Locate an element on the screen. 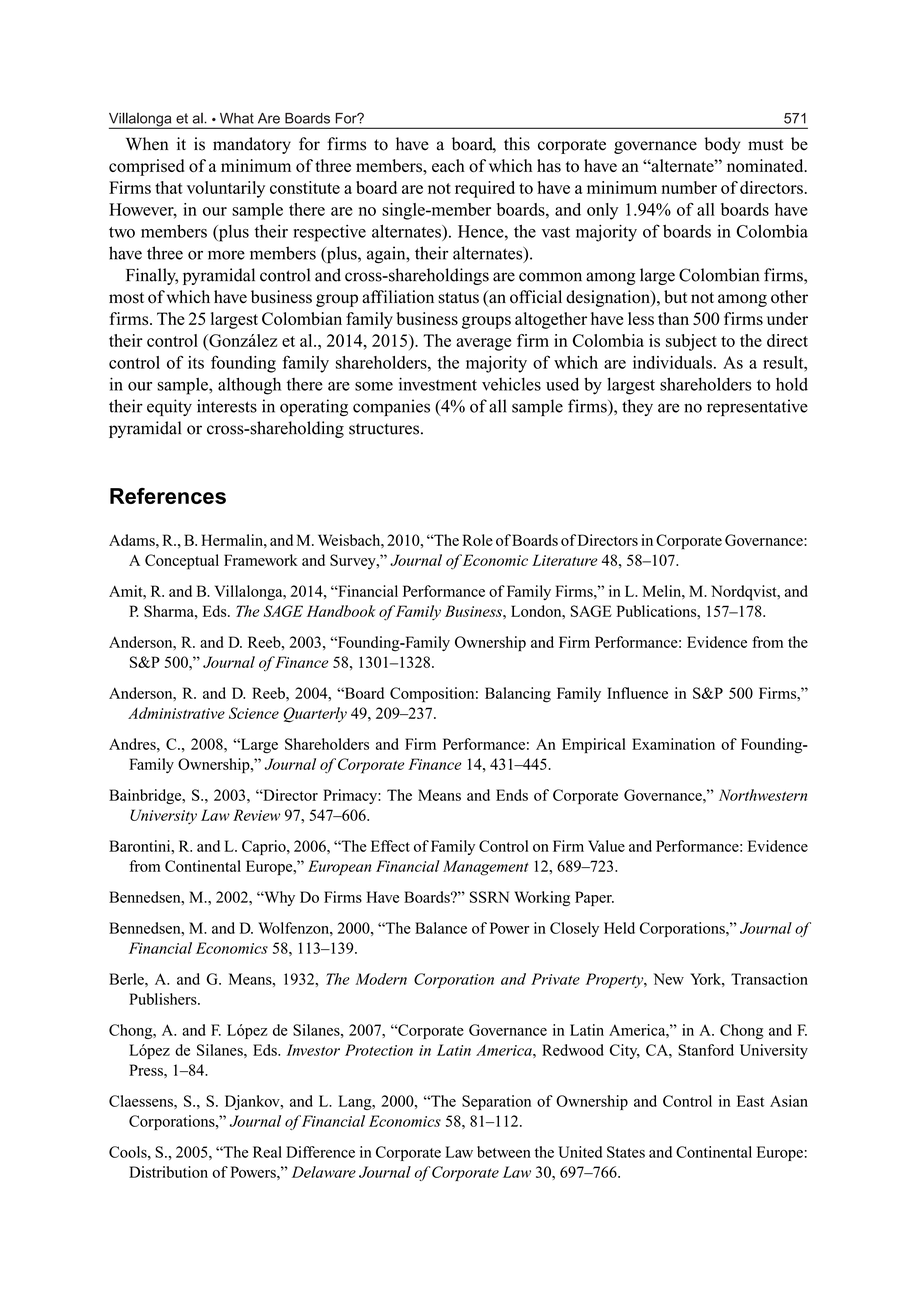 The image size is (921, 1316). number is located at coordinates (689, 187).
